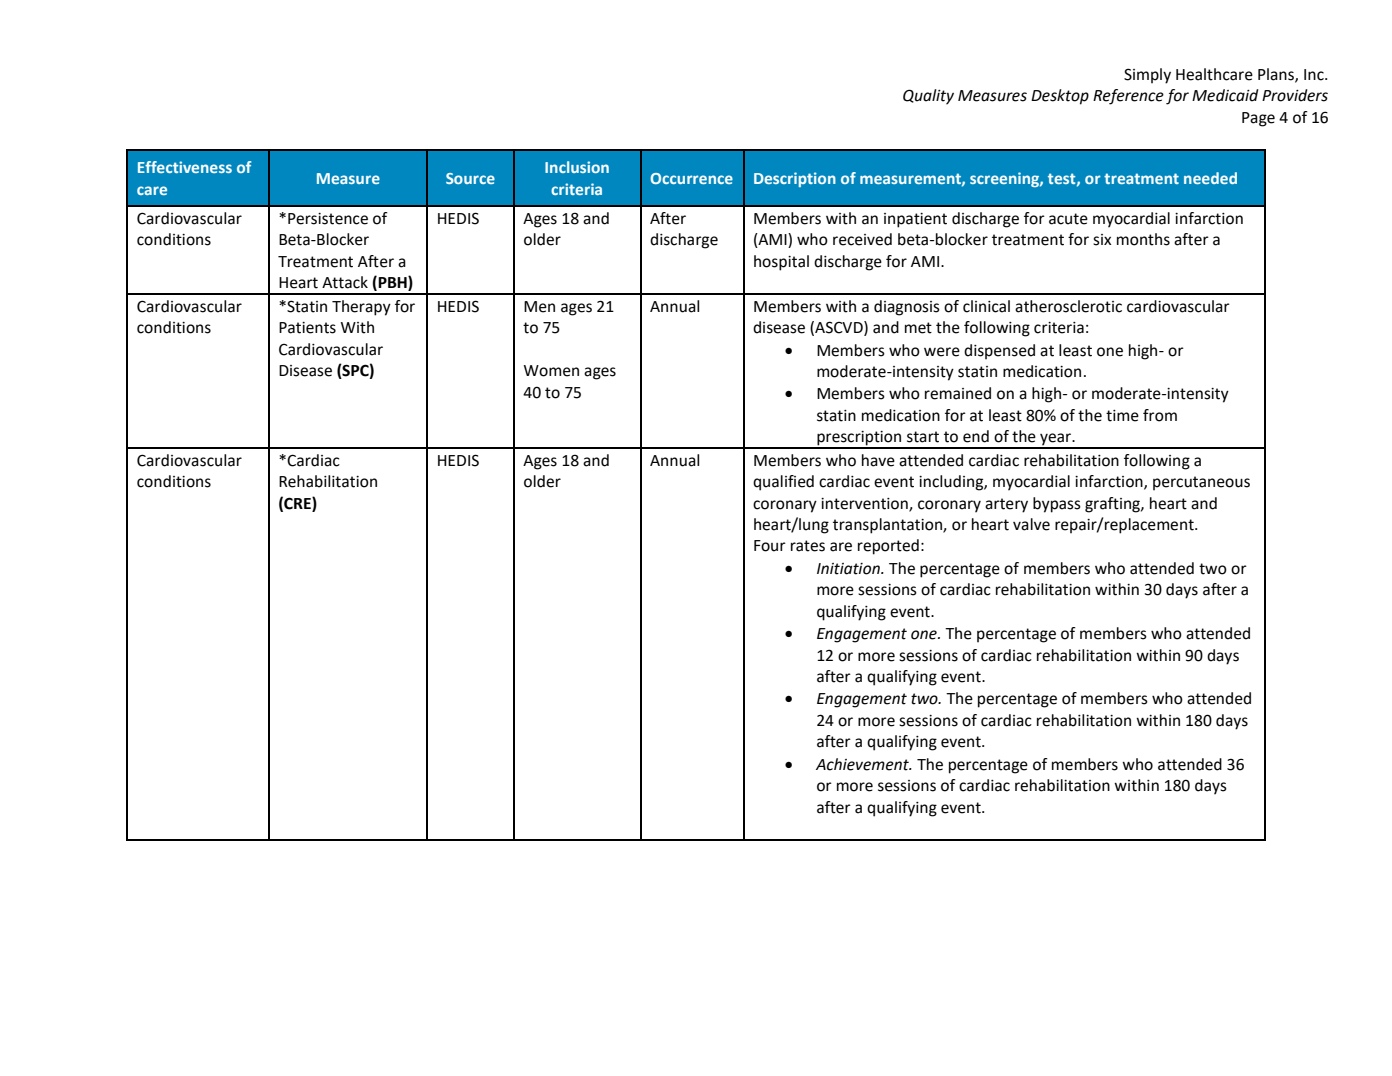 The image size is (1392, 1076). What do you see at coordinates (185, 167) in the page?
I see `Effectiveness` at bounding box center [185, 167].
